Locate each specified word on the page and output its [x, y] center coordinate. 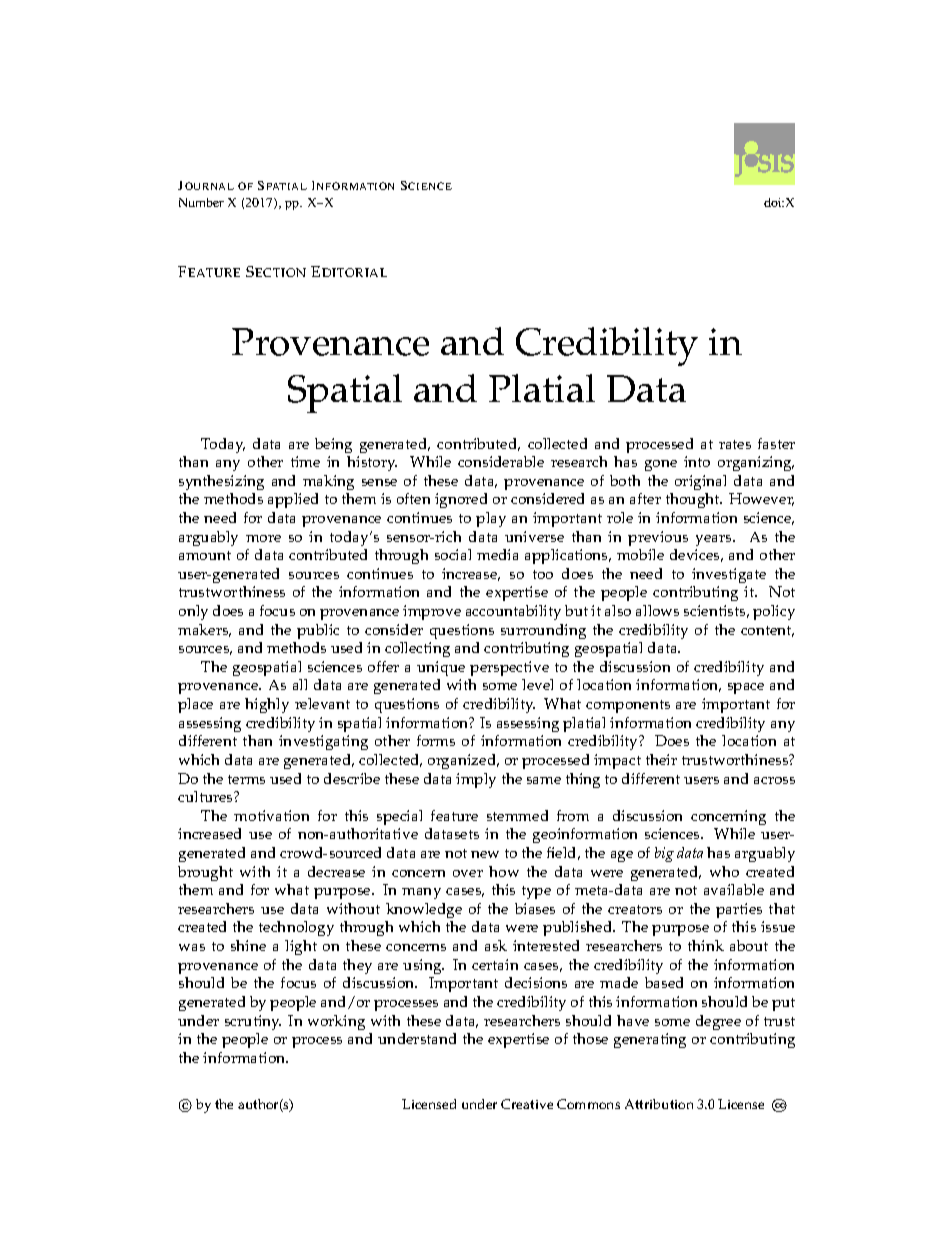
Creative [527, 1104]
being [333, 445]
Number [201, 202]
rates [735, 444]
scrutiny [253, 1022]
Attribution [659, 1104]
